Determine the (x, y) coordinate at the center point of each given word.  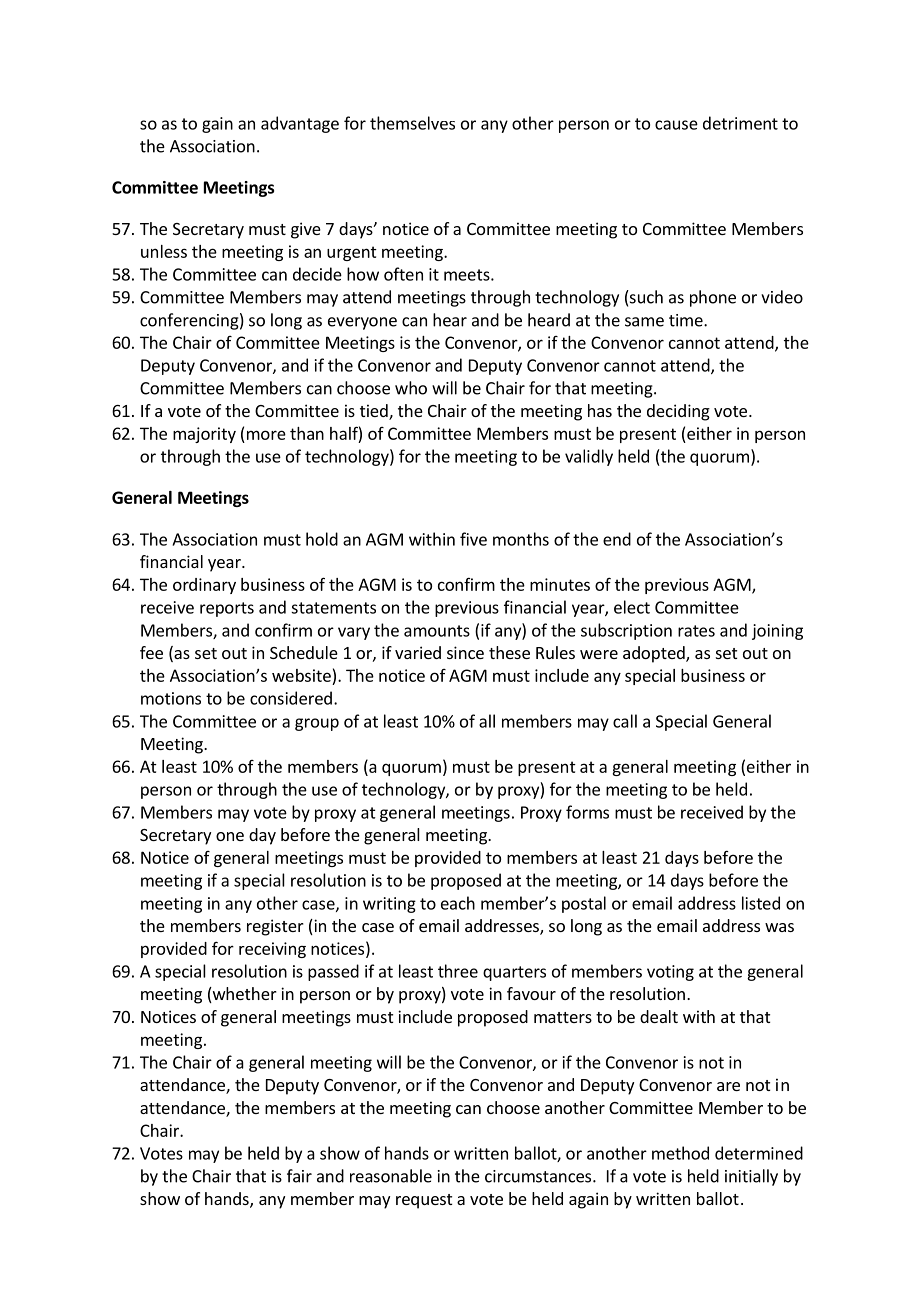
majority (204, 435)
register (275, 927)
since (465, 652)
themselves (412, 123)
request (424, 1201)
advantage (300, 124)
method (680, 1153)
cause (676, 125)
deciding (678, 412)
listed (761, 903)
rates (696, 631)
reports (227, 609)
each (458, 903)
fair (299, 1176)
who (411, 388)
